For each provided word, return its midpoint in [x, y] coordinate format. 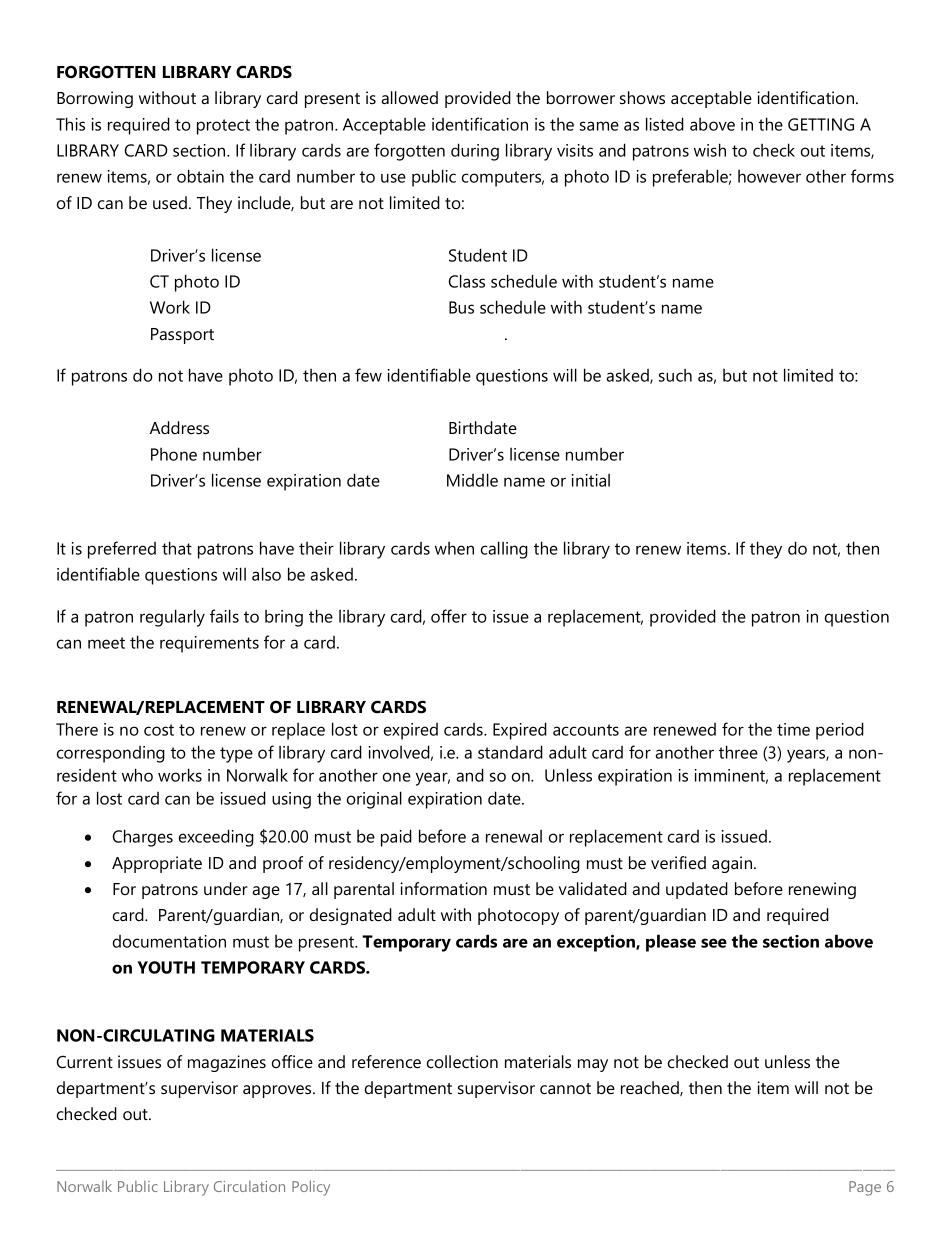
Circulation [249, 1186]
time [793, 729]
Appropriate [157, 864]
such [675, 375]
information [443, 888]
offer [449, 616]
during [475, 152]
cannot [565, 1088]
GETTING [821, 124]
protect [223, 127]
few [368, 375]
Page [865, 1188]
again [733, 864]
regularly [172, 618]
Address [179, 427]
